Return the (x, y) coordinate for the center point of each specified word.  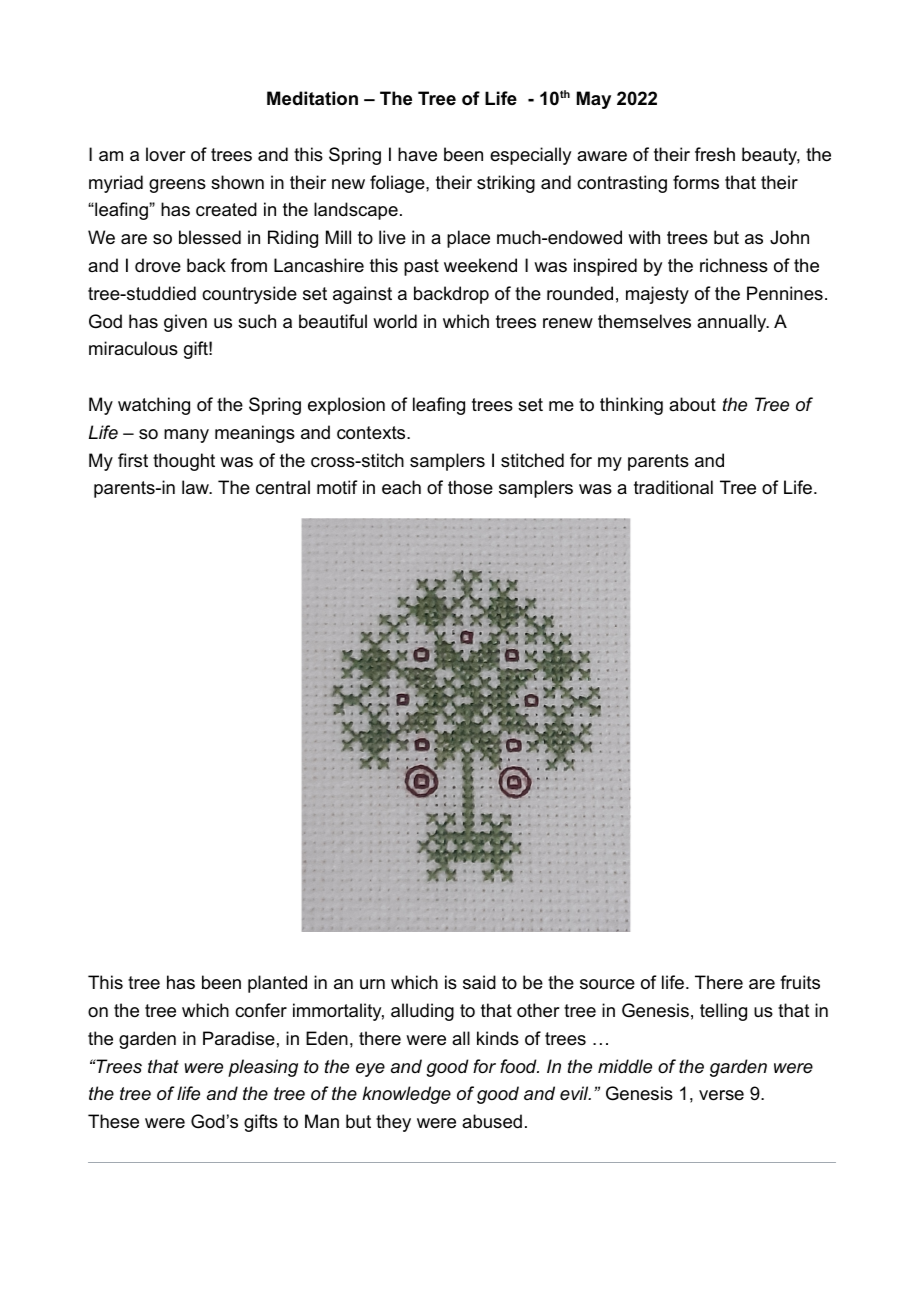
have (417, 154)
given (185, 323)
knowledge (406, 1095)
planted (277, 984)
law (196, 487)
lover (166, 154)
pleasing (263, 1068)
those (470, 487)
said (479, 982)
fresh (715, 154)
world (395, 321)
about (692, 404)
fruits (800, 982)
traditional (673, 487)
